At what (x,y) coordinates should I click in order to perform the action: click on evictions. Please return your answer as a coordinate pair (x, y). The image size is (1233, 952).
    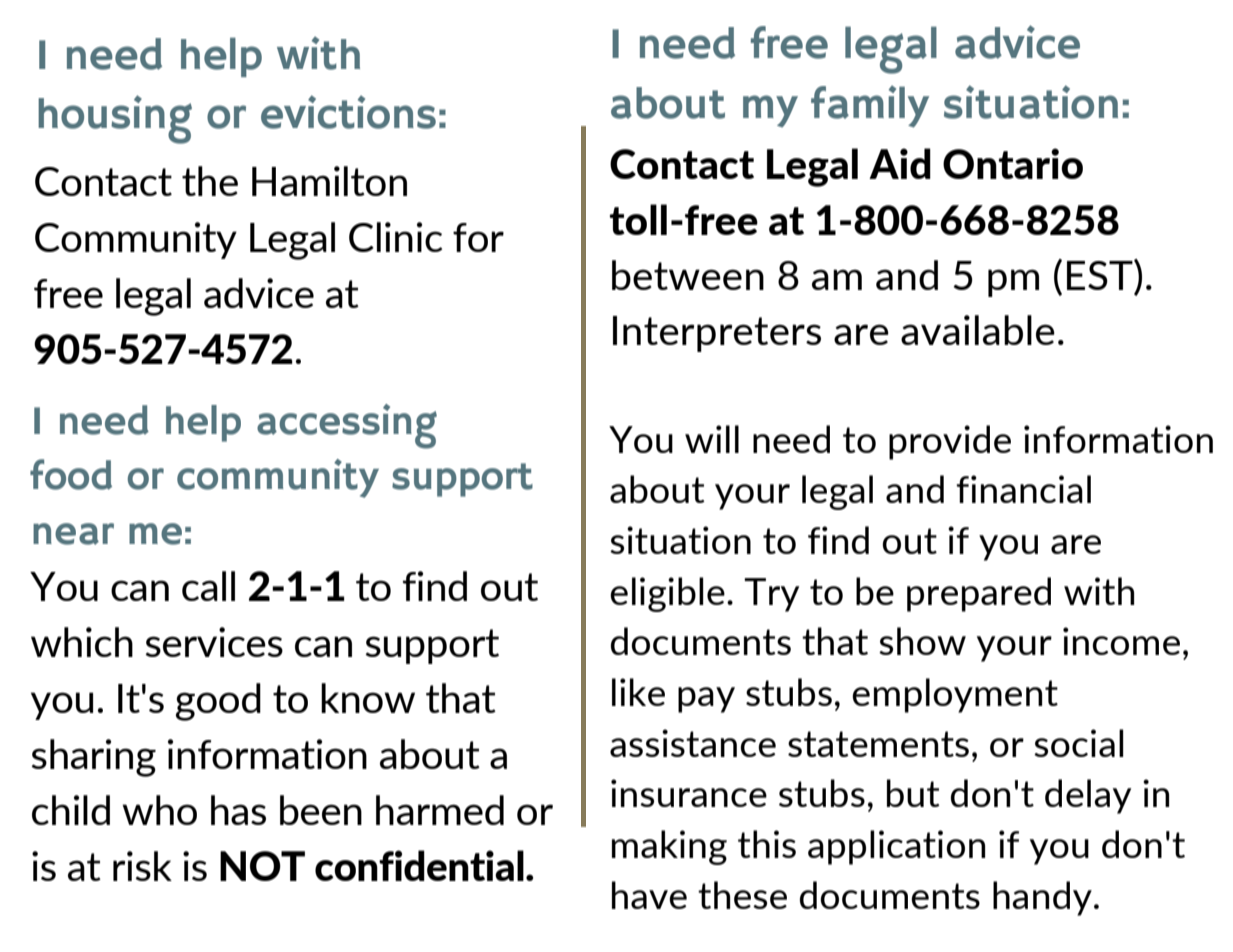
    Looking at the image, I should click on (348, 112).
